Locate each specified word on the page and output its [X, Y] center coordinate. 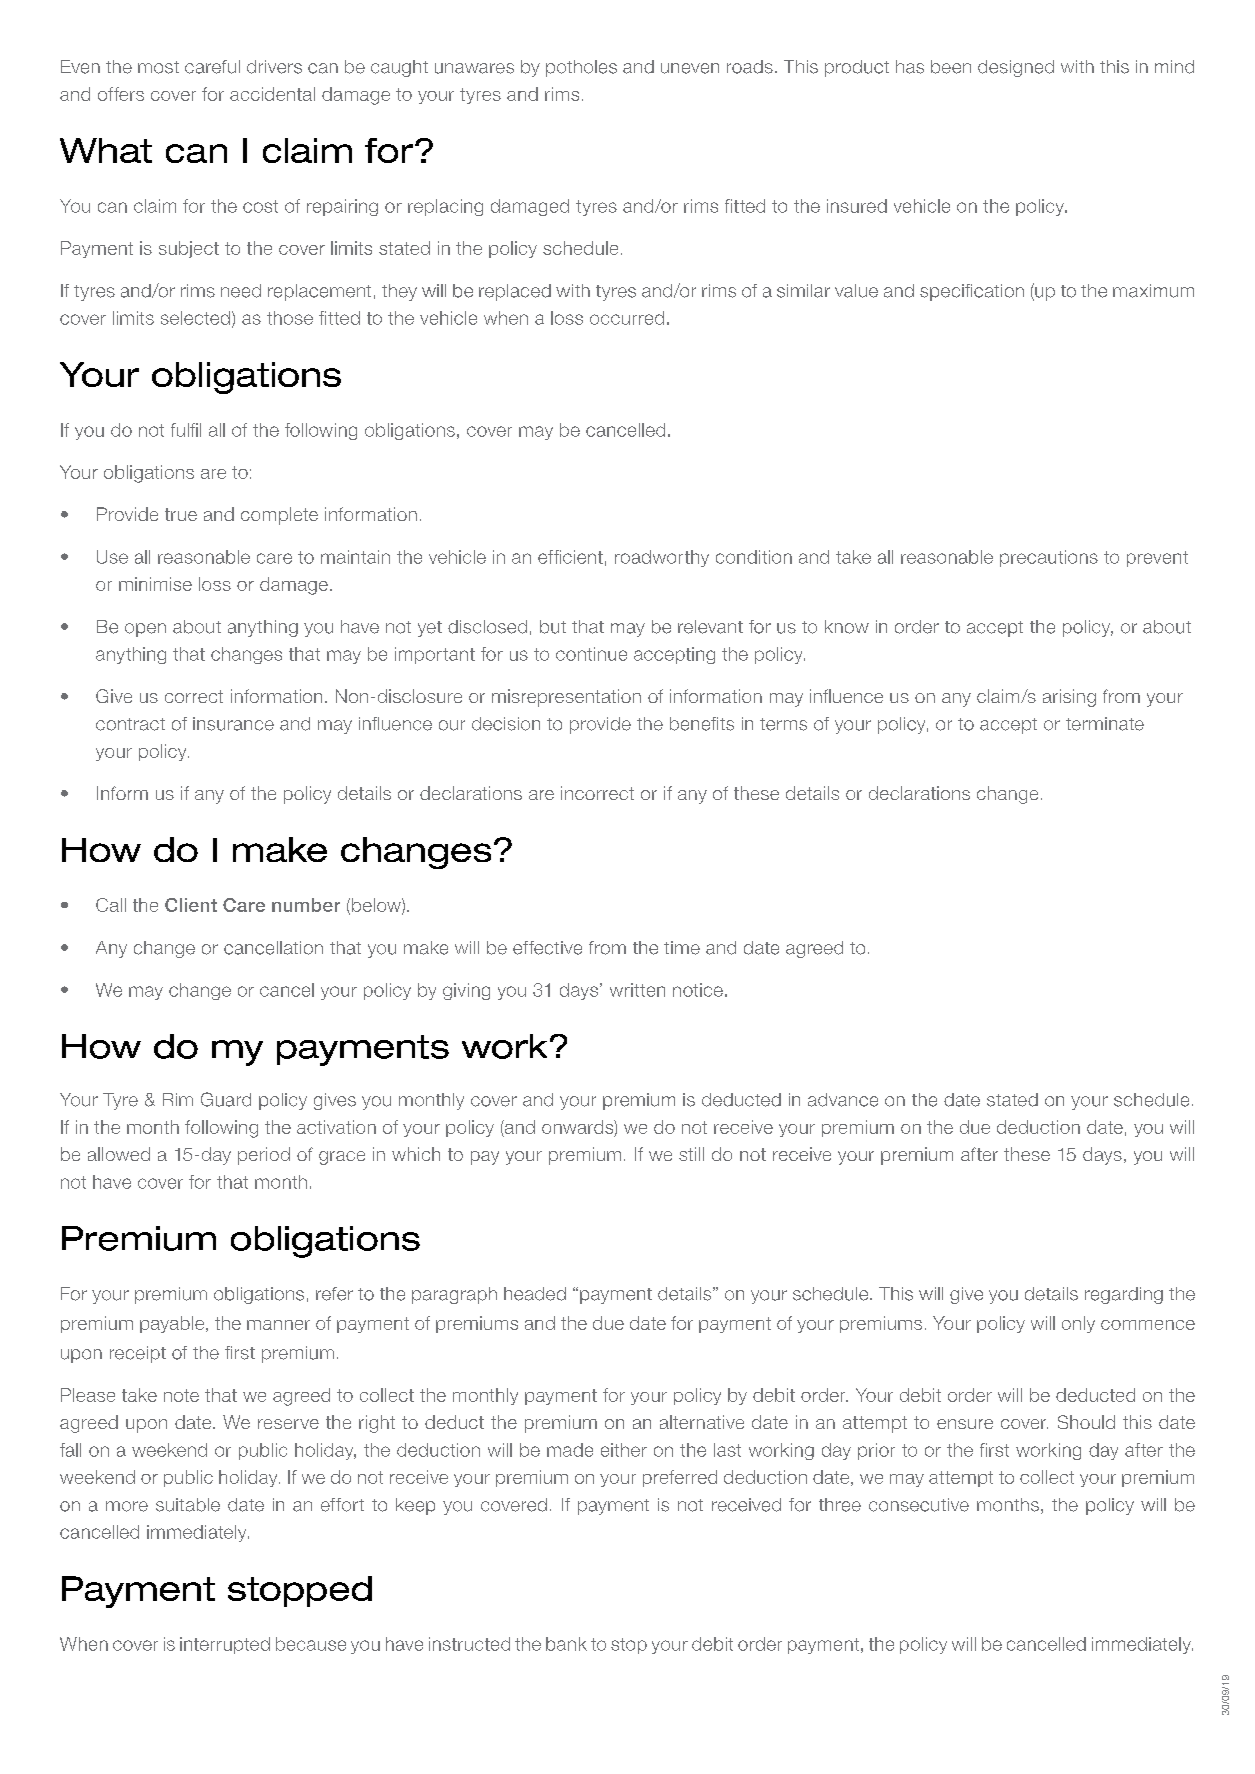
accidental [272, 94]
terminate [1105, 724]
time [682, 948]
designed [1016, 68]
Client [191, 905]
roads [750, 67]
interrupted [225, 1645]
